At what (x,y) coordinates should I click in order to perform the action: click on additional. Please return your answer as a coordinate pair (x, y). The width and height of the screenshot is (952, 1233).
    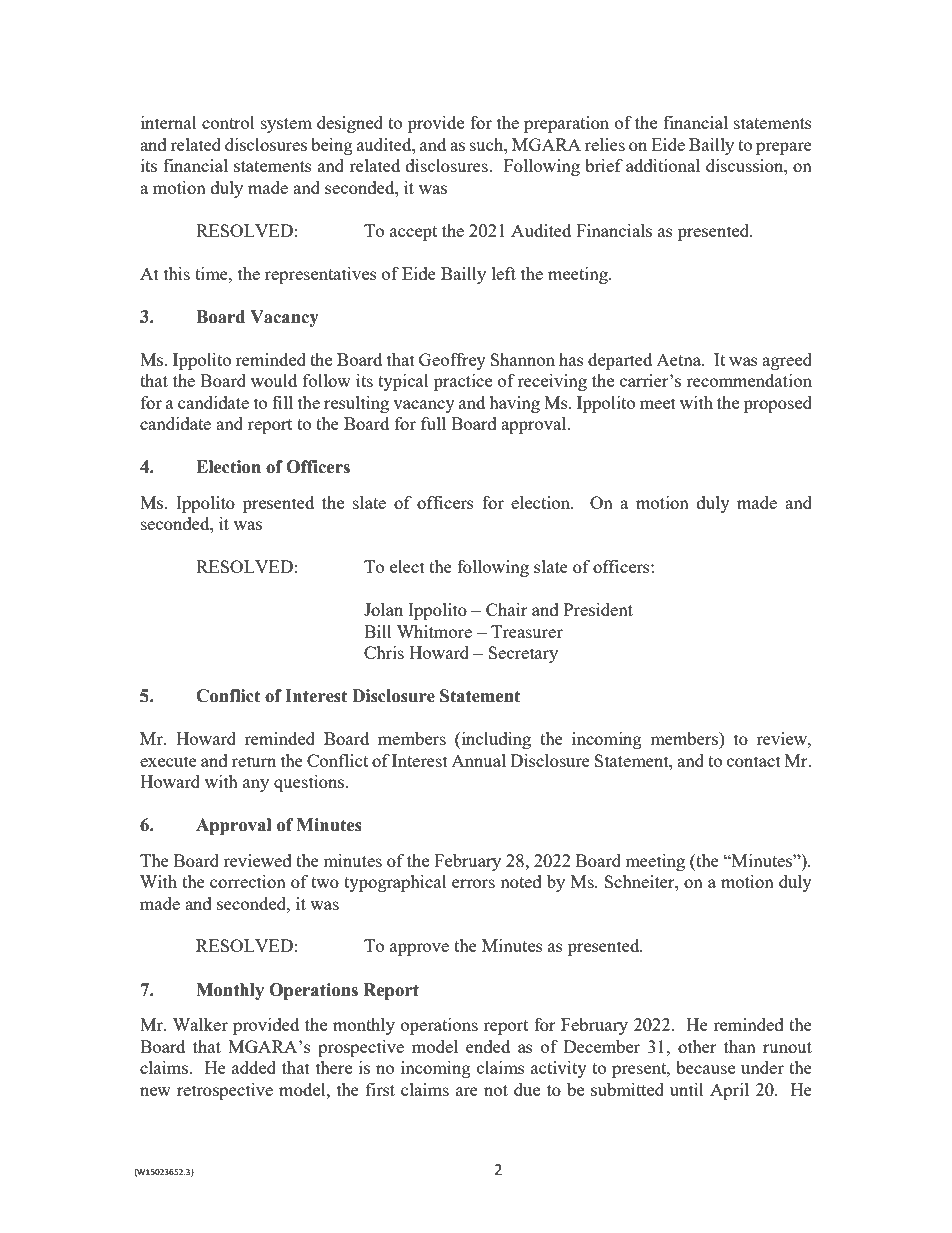
    Looking at the image, I should click on (663, 165).
